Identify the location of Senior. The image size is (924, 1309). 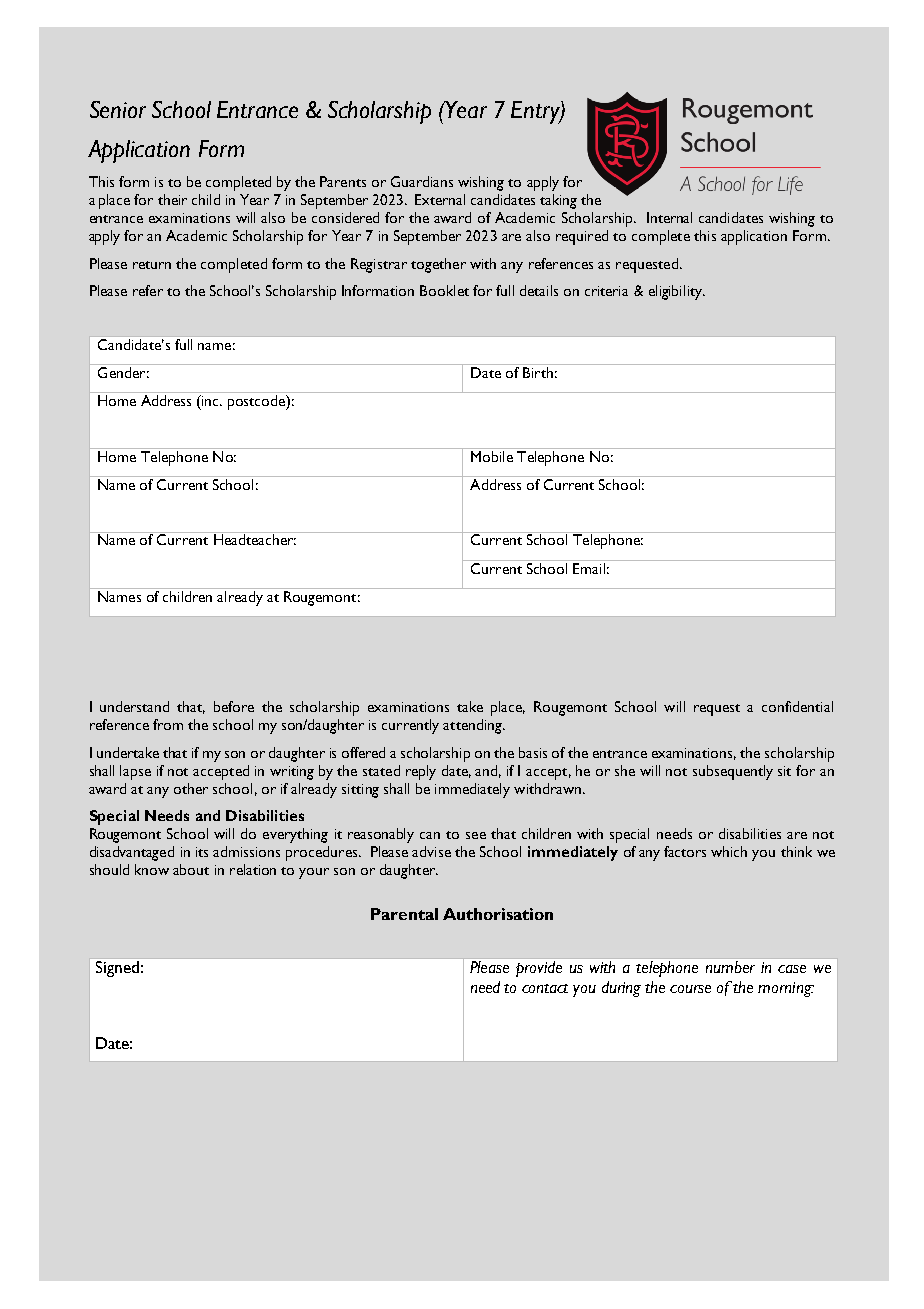
(118, 109).
